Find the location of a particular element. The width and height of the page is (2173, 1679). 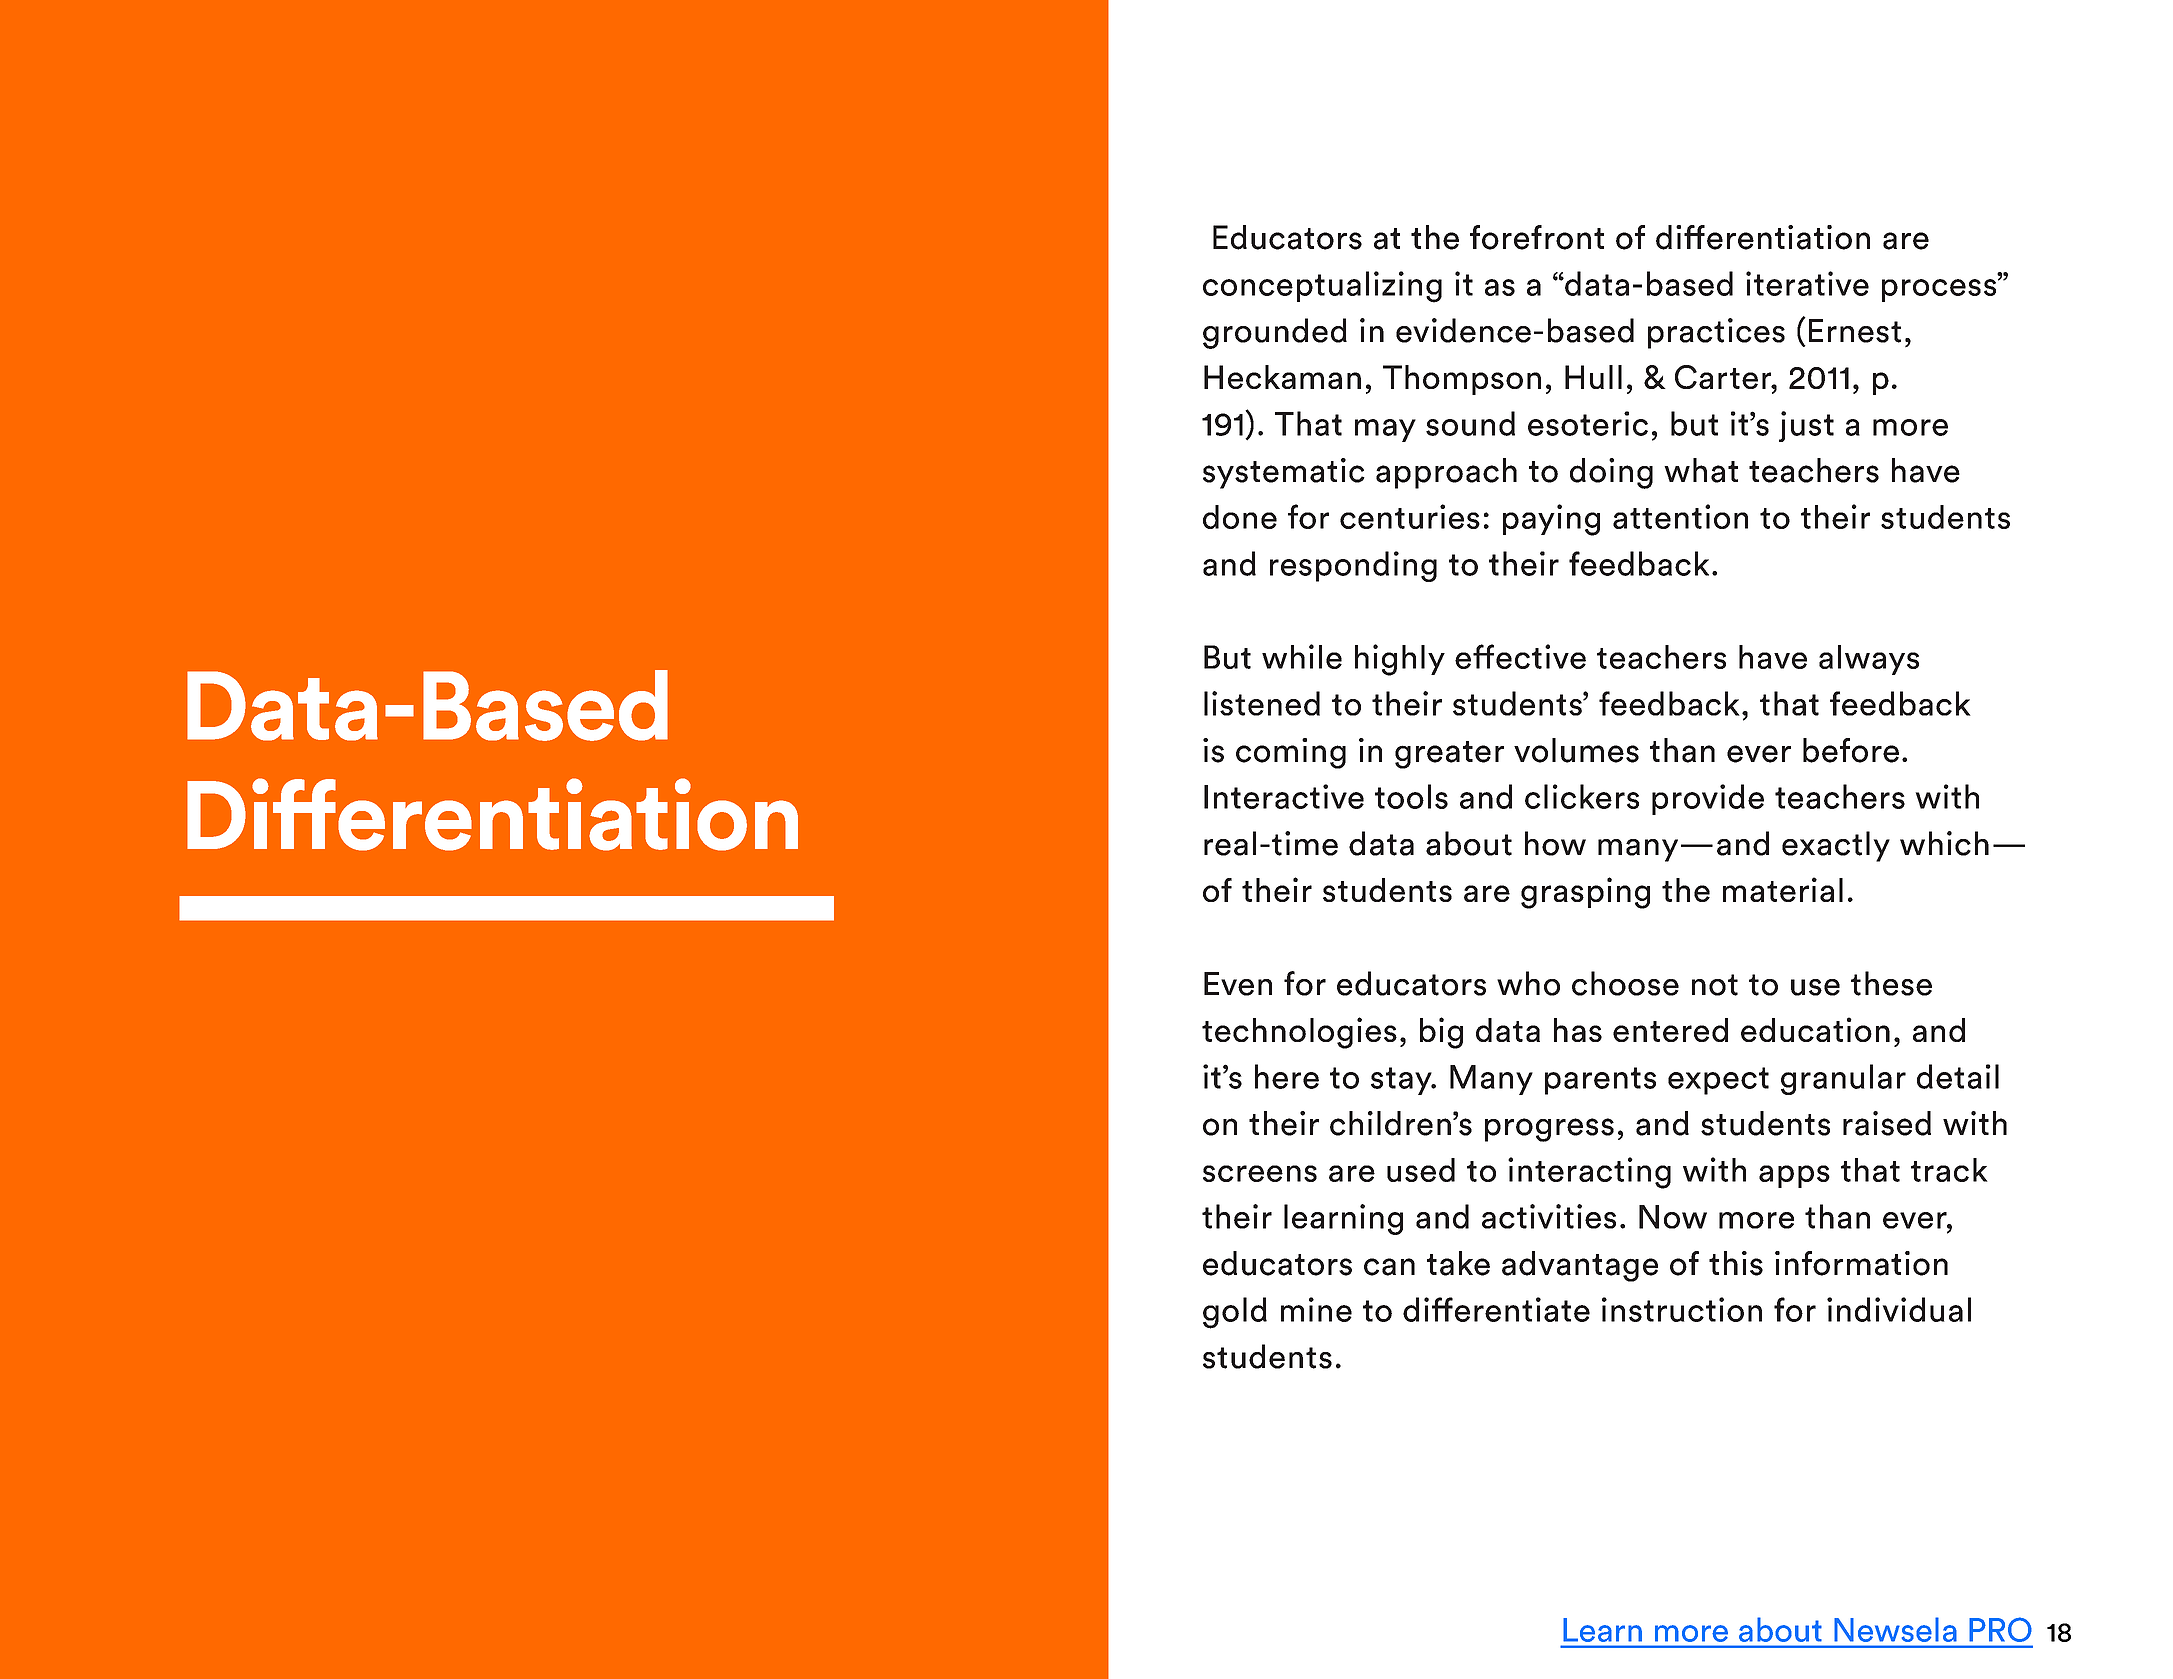

technologies is located at coordinates (1299, 1033).
